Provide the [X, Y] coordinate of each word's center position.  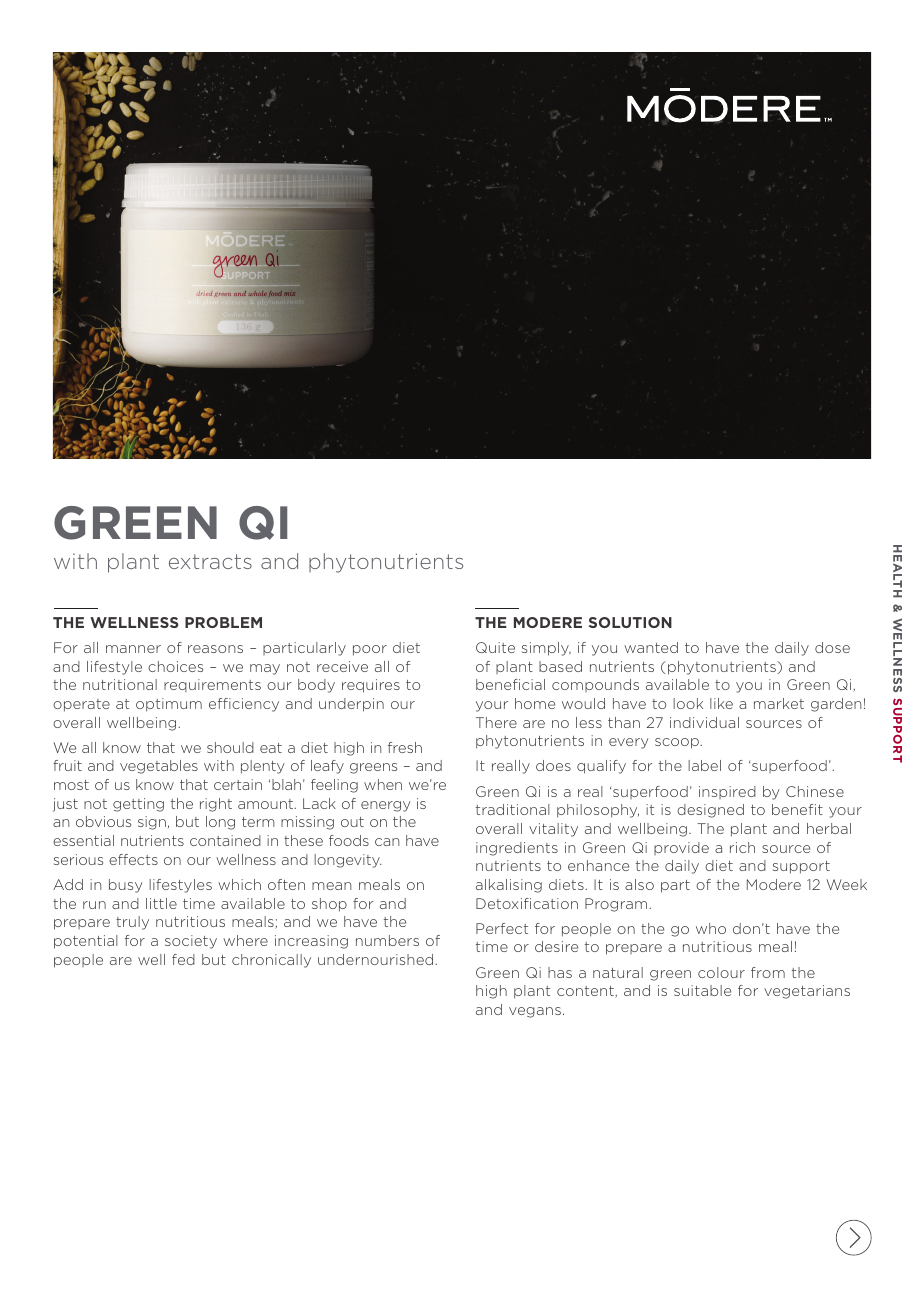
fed [183, 959]
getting [138, 805]
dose [832, 647]
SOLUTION [630, 622]
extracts [210, 561]
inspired [727, 792]
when [383, 784]
